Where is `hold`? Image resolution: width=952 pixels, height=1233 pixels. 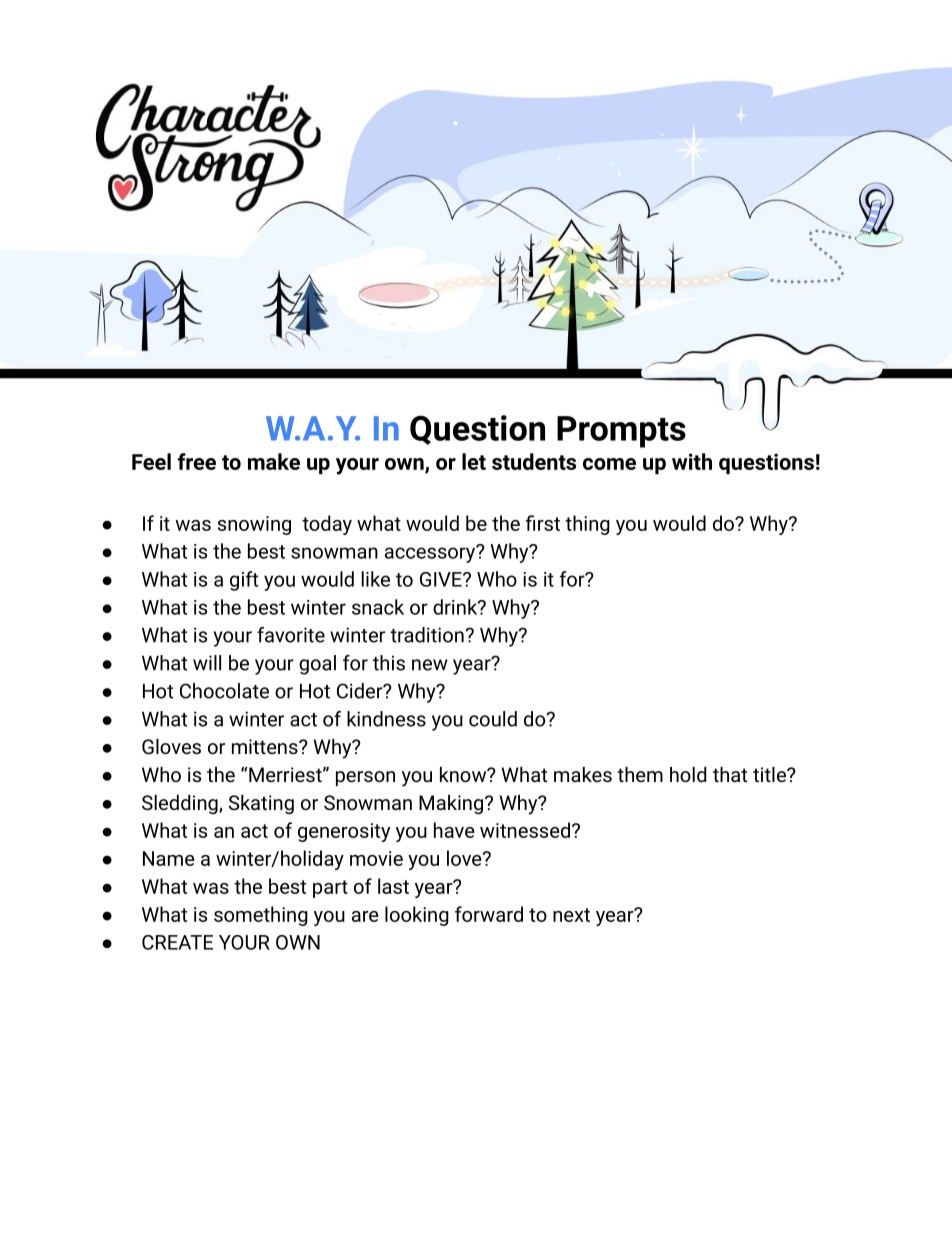 hold is located at coordinates (688, 774).
